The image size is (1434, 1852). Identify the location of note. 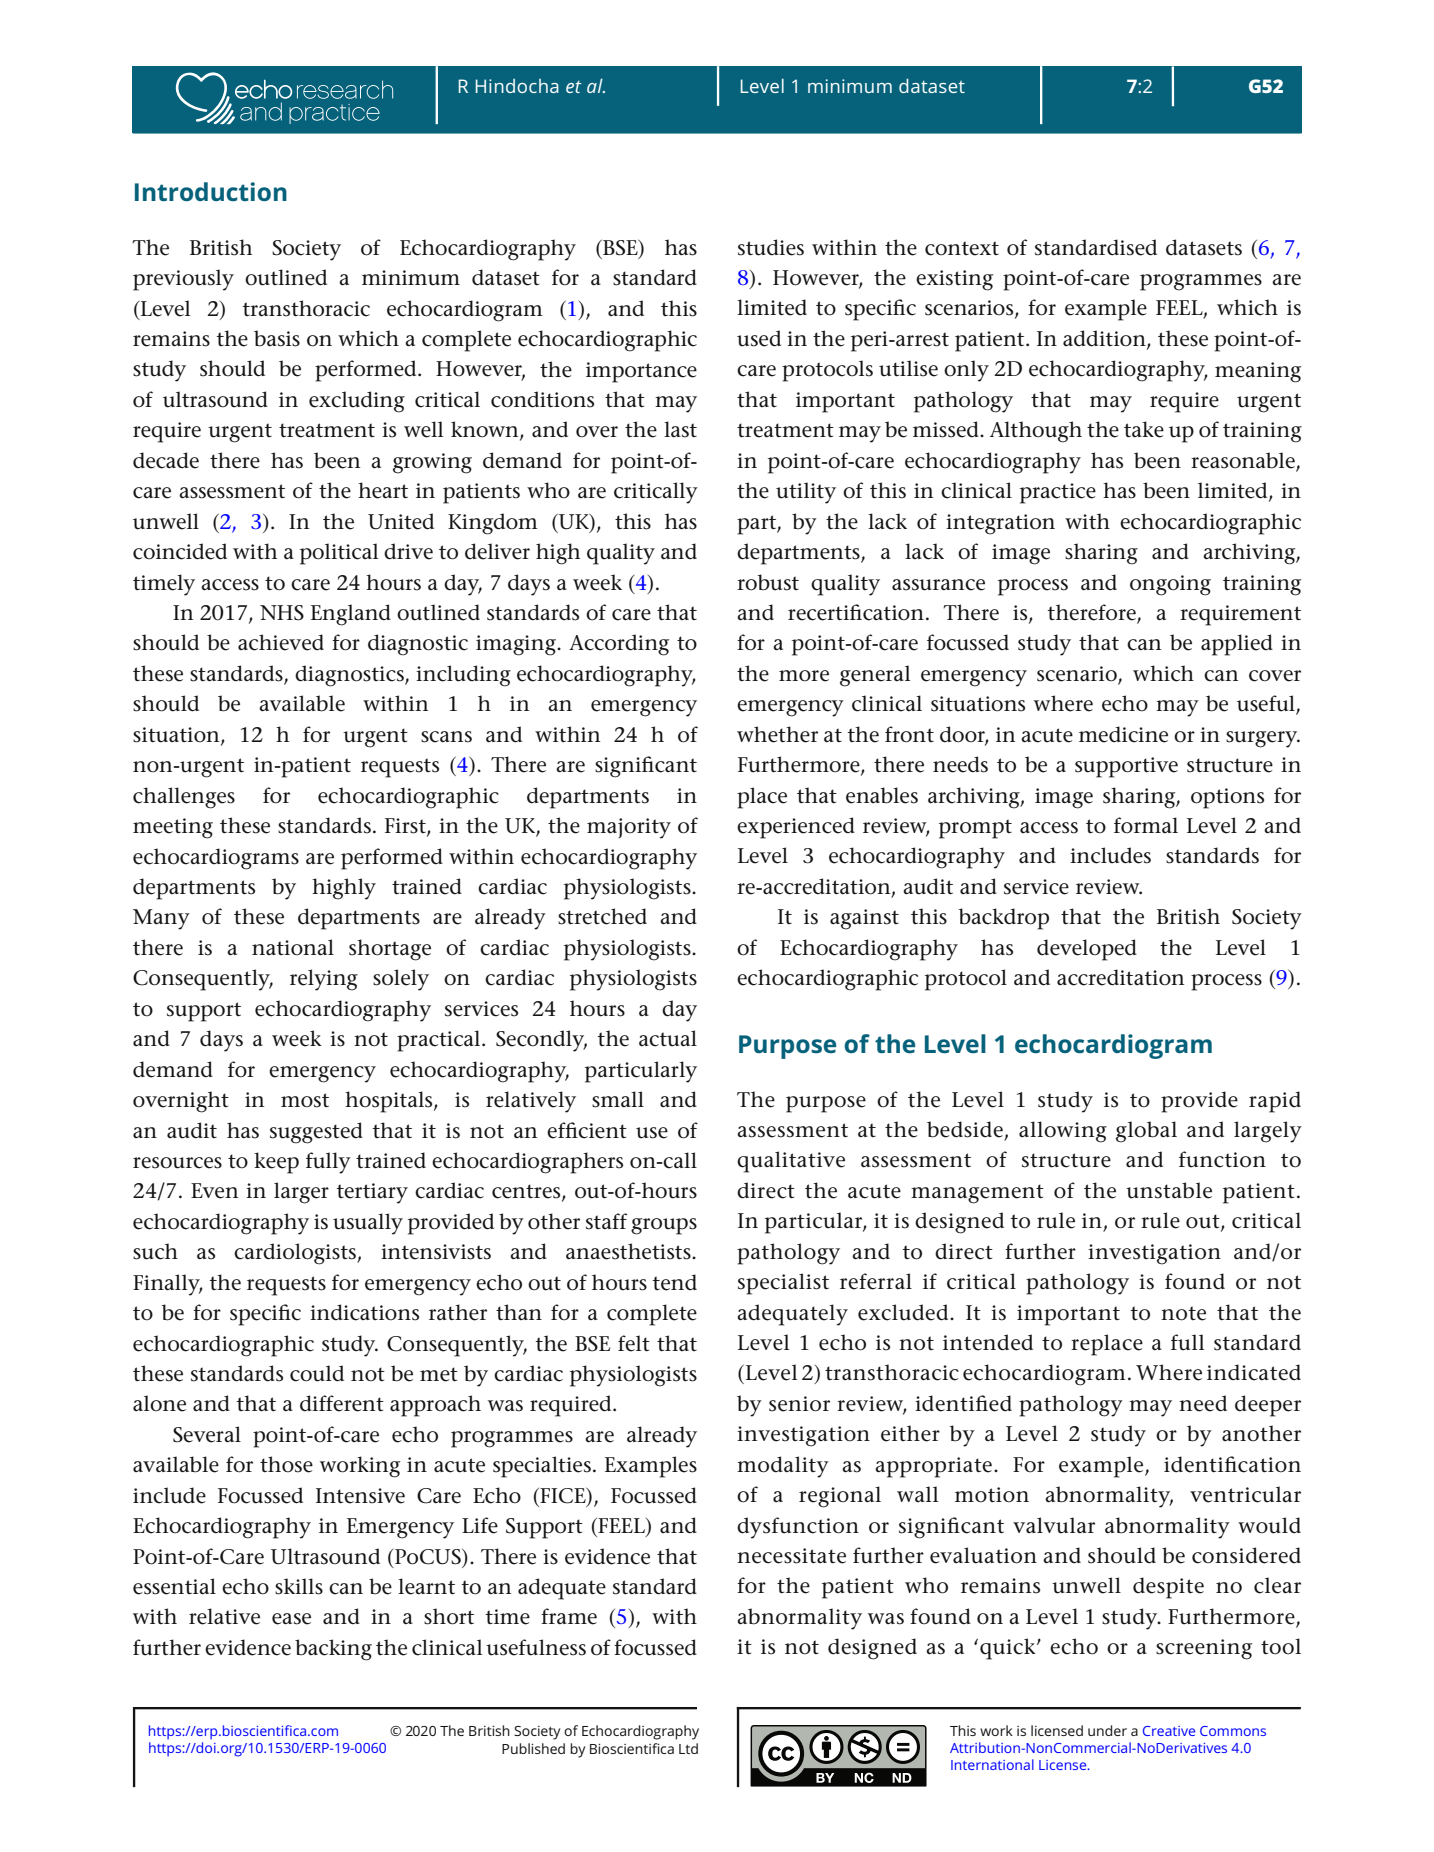
(1183, 1313).
